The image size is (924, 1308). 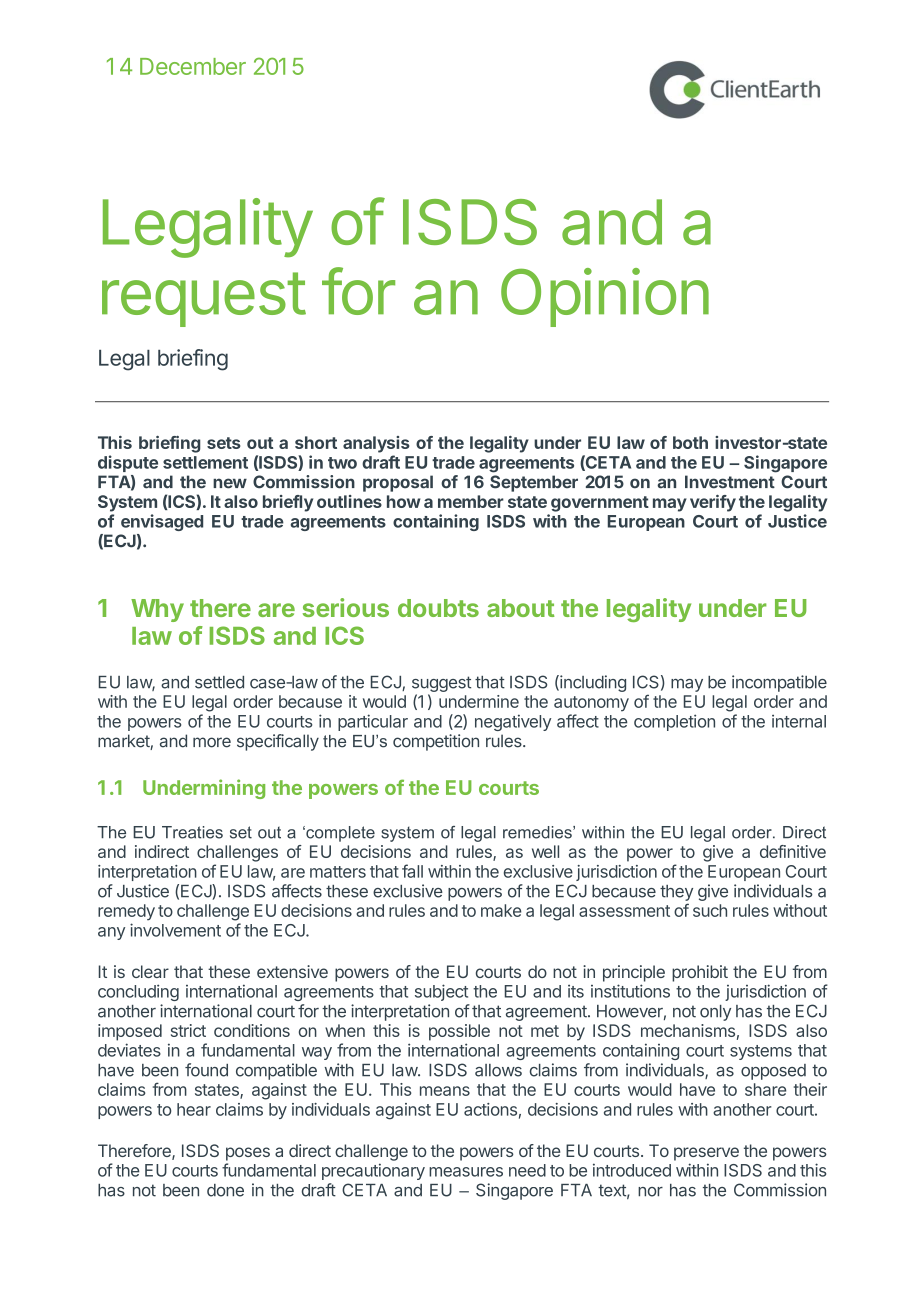 What do you see at coordinates (793, 851) in the screenshot?
I see `definitive` at bounding box center [793, 851].
